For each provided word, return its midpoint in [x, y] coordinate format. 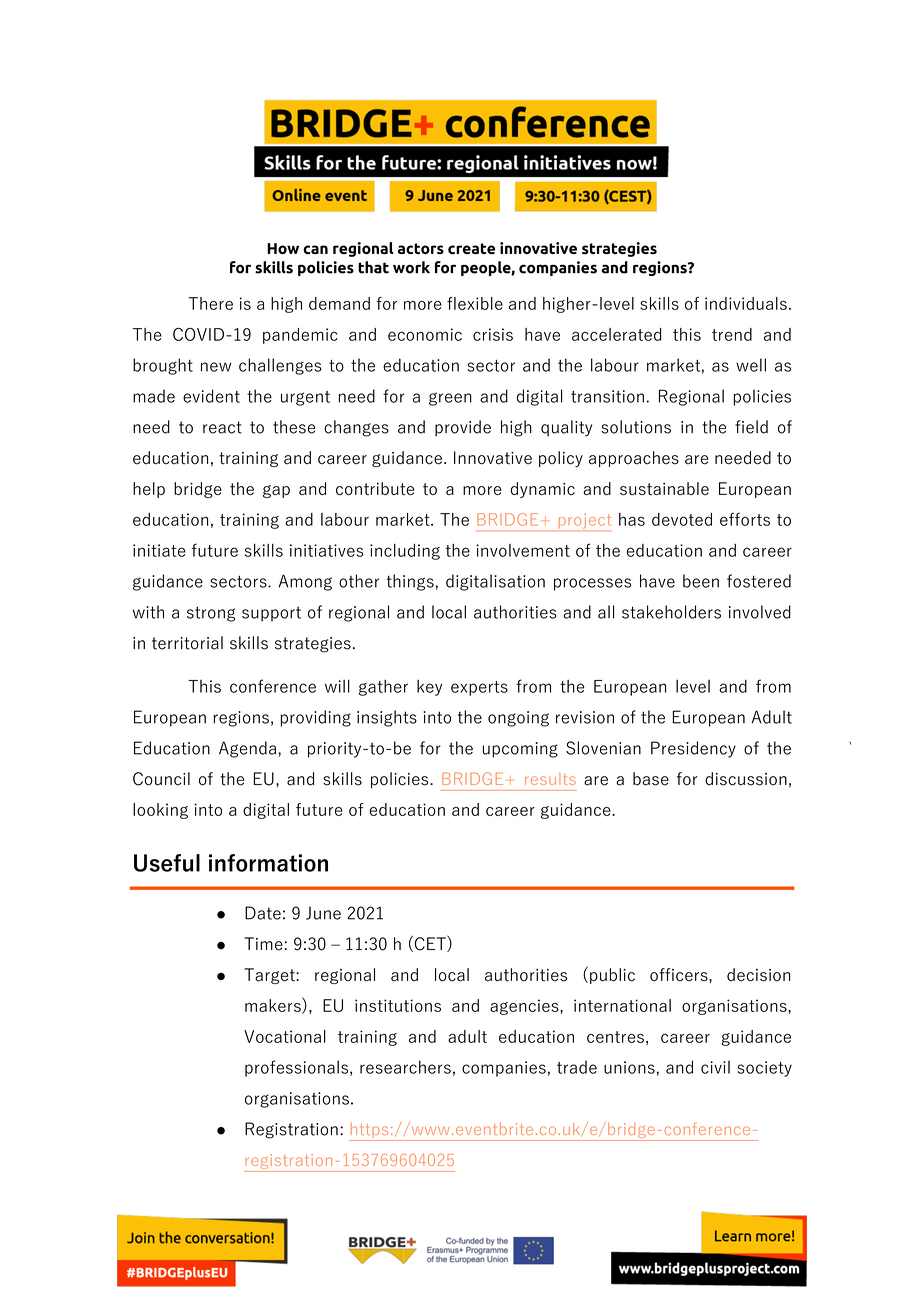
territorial [187, 643]
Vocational [285, 1036]
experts [479, 688]
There [210, 303]
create [471, 248]
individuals [746, 303]
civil [715, 1067]
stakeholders [671, 612]
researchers [405, 1067]
